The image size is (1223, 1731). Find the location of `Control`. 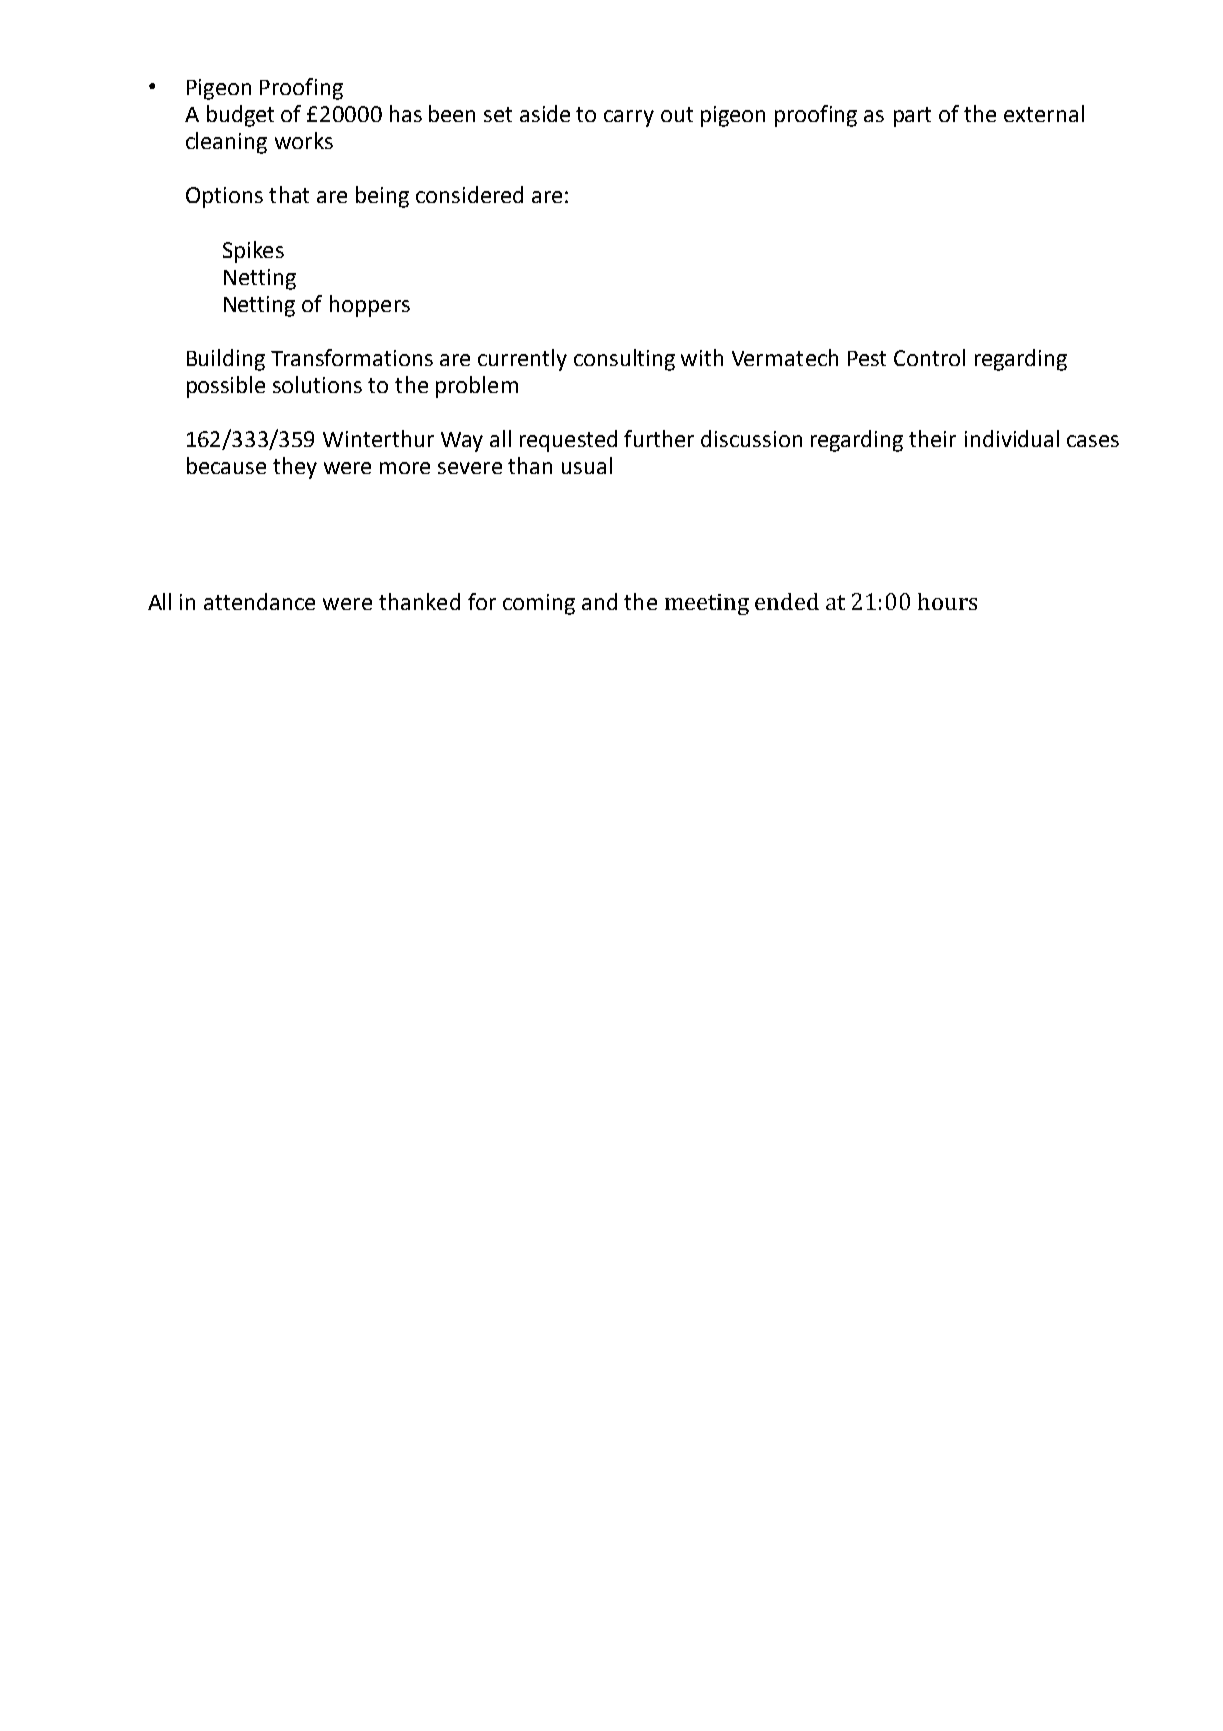

Control is located at coordinates (929, 357).
